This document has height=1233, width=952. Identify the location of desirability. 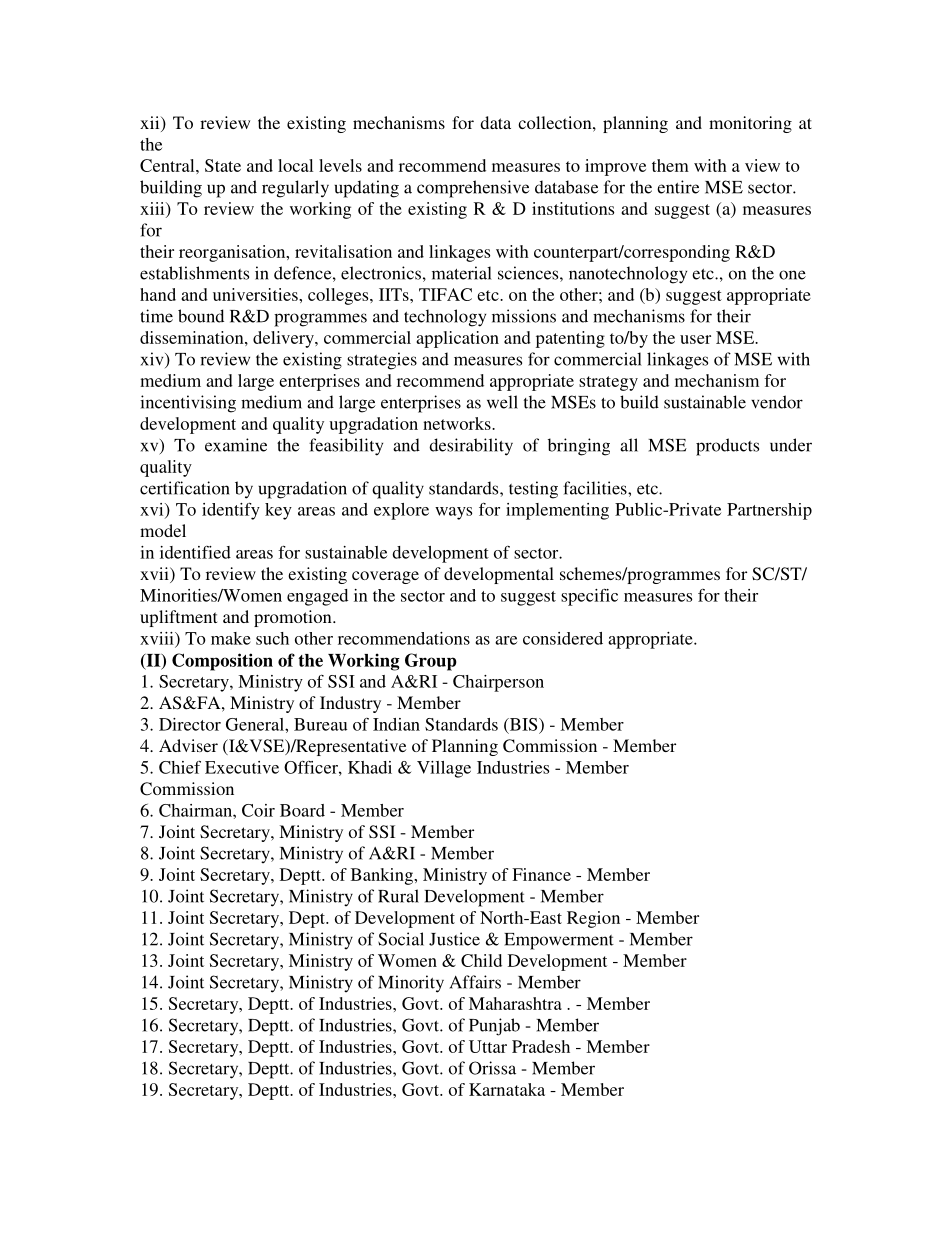
(471, 447).
